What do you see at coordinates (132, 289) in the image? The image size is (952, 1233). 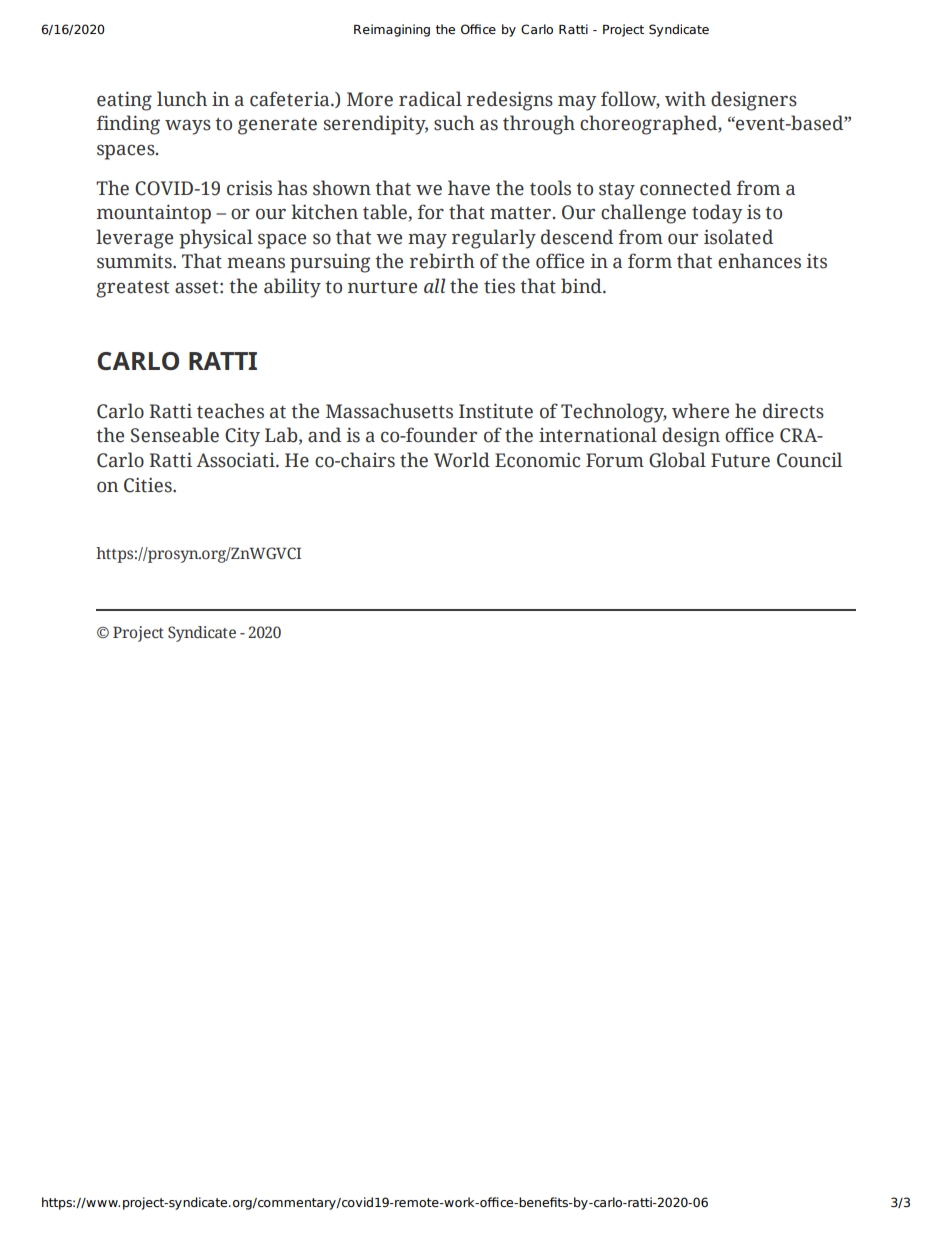 I see `greatest` at bounding box center [132, 289].
